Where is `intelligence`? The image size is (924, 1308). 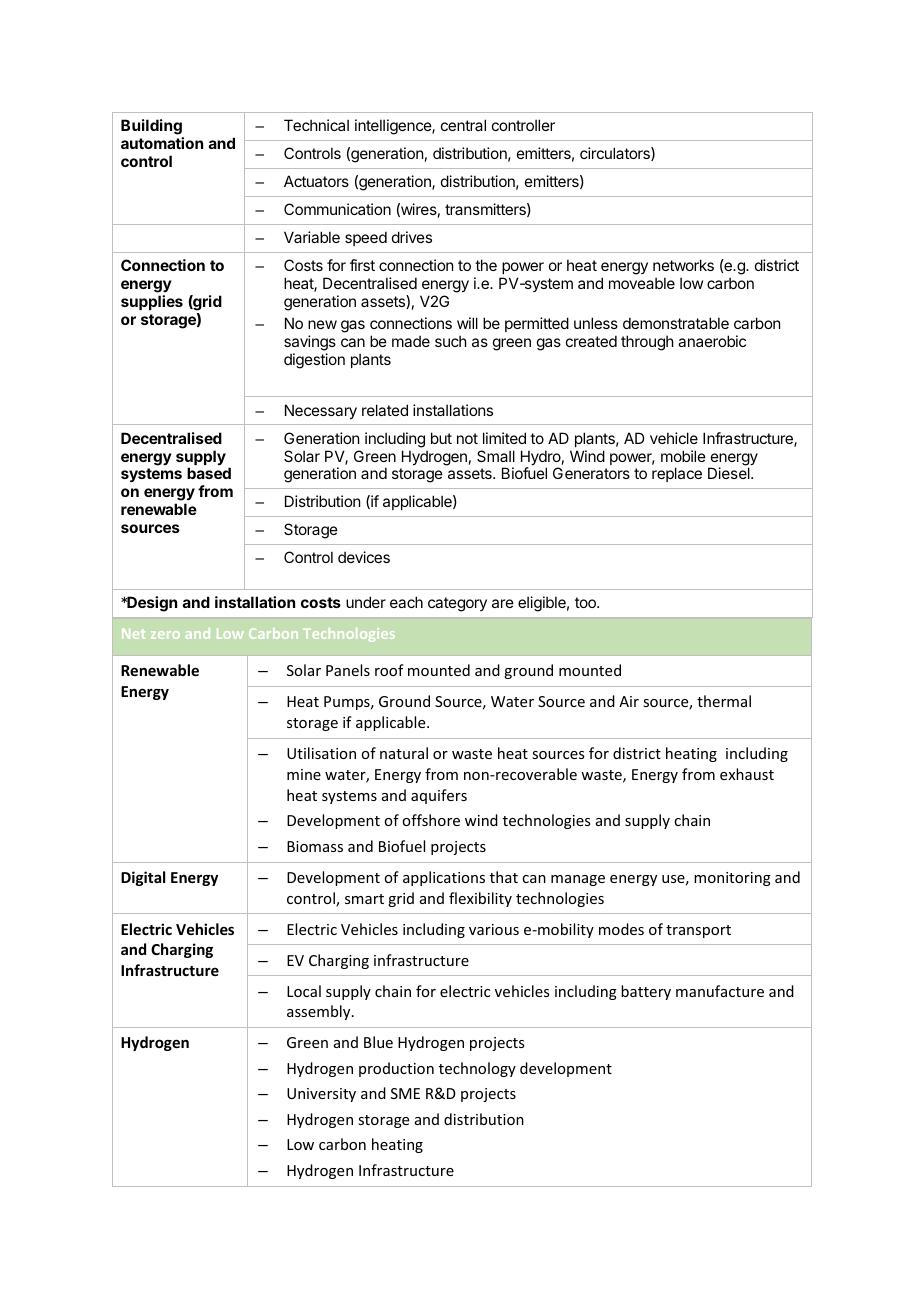
intelligence is located at coordinates (394, 127).
